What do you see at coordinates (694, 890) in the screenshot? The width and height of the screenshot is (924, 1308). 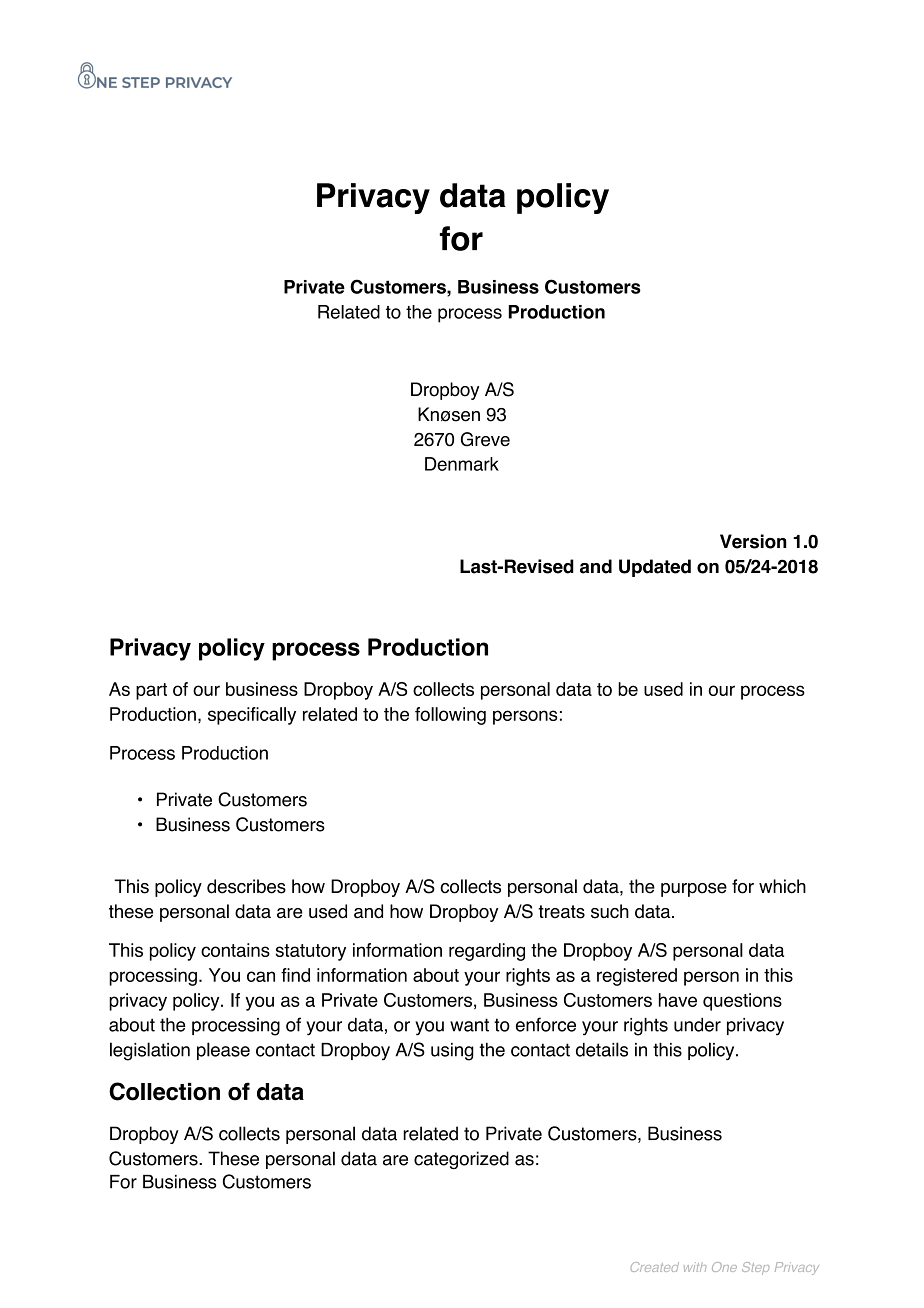 I see `purpose` at bounding box center [694, 890].
